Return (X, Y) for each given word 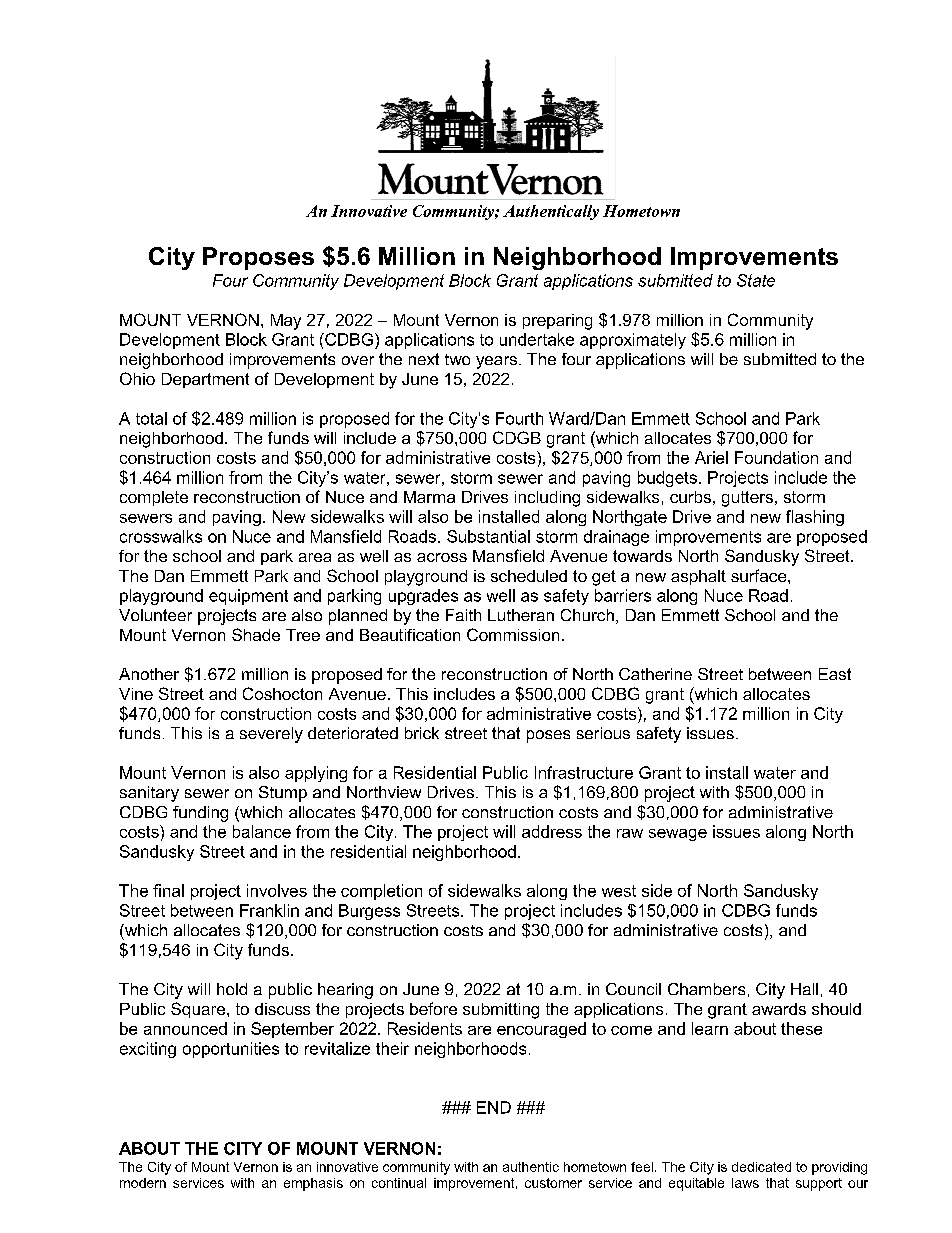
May (286, 322)
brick (422, 733)
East (835, 674)
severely (271, 735)
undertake (537, 339)
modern (143, 1183)
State (756, 280)
